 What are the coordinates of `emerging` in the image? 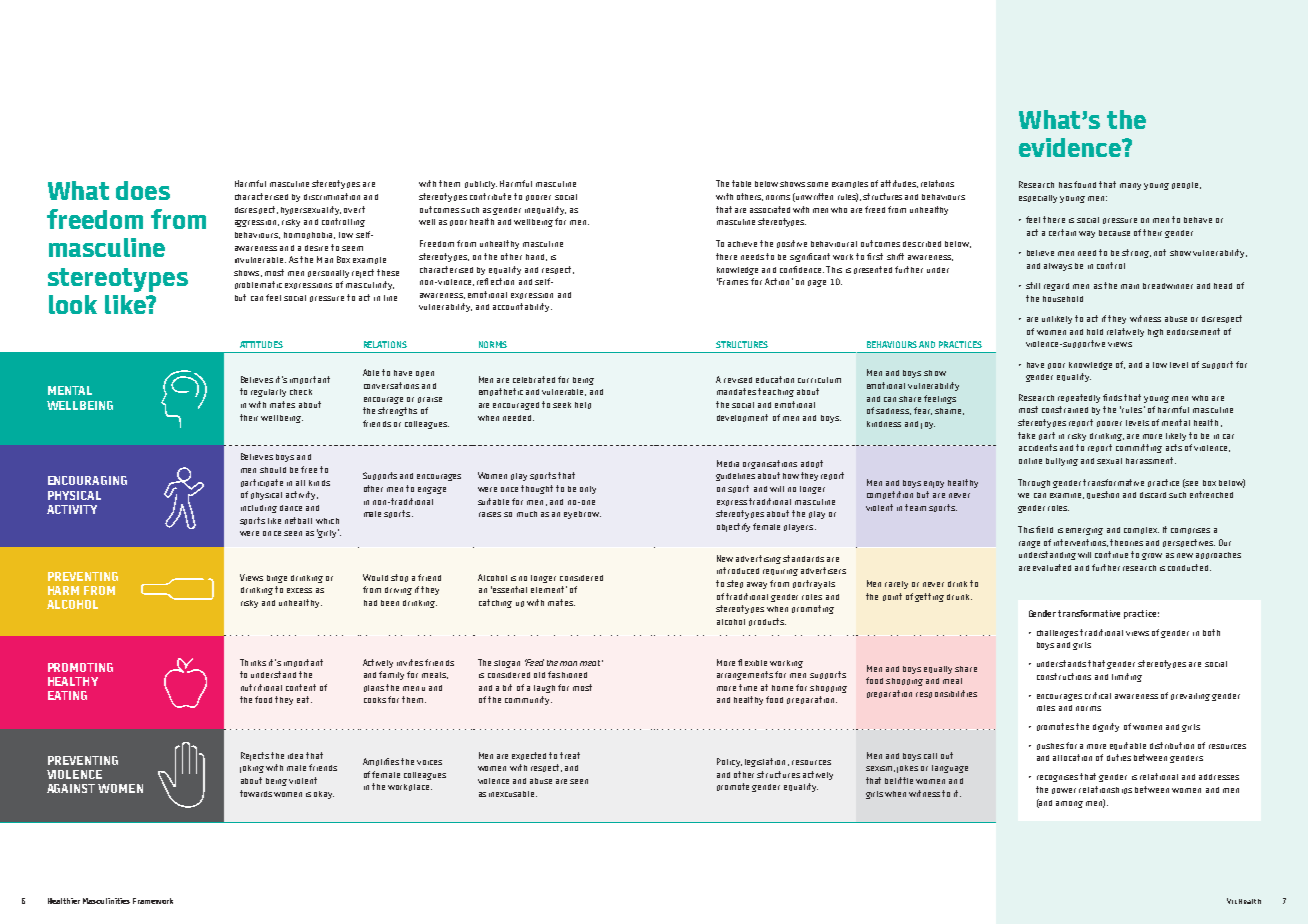 It's located at (1084, 531).
